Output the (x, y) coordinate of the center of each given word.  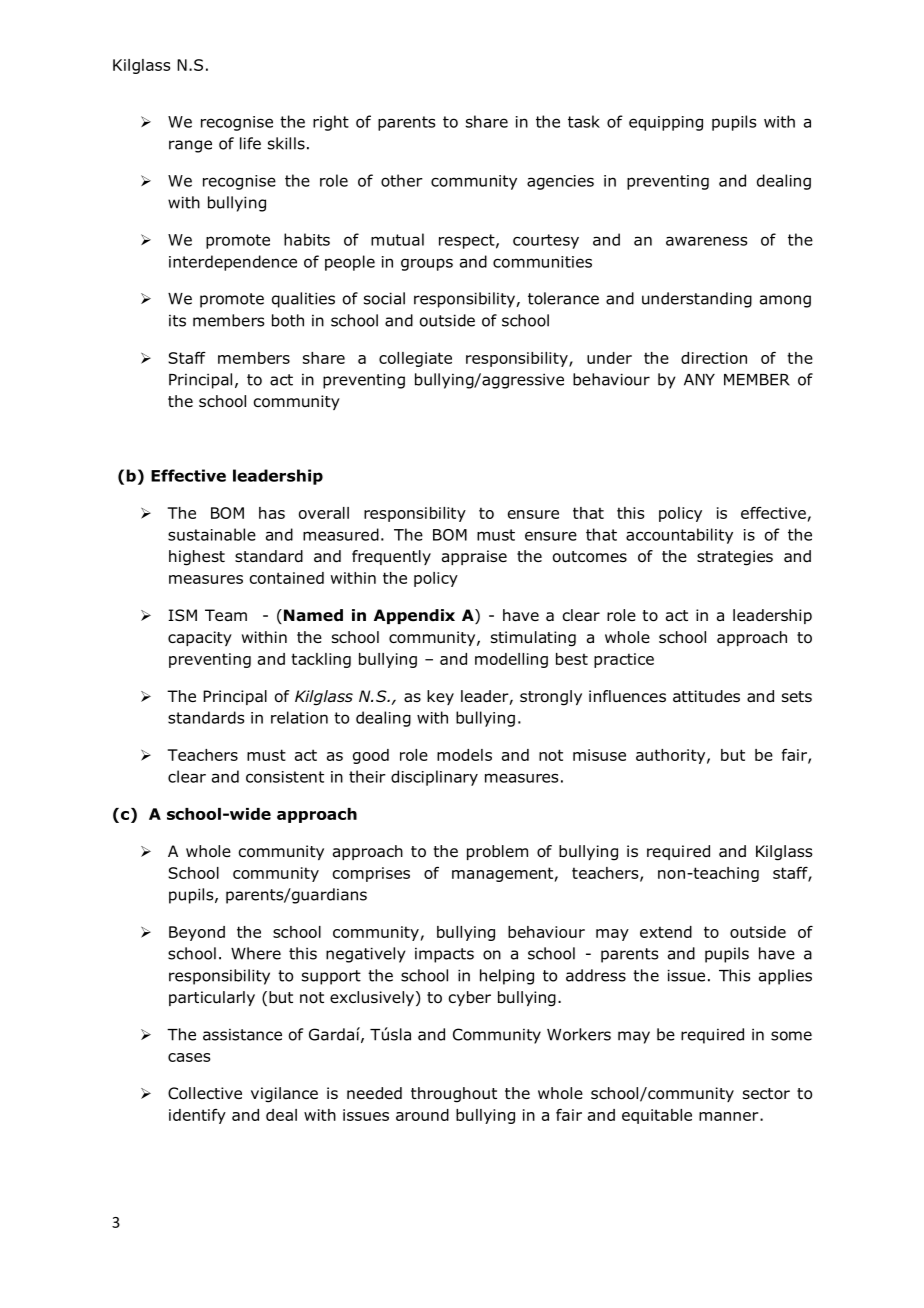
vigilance (284, 1095)
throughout (454, 1095)
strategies (735, 558)
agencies (560, 182)
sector (766, 1094)
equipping (666, 123)
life (250, 143)
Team (226, 615)
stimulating (533, 639)
